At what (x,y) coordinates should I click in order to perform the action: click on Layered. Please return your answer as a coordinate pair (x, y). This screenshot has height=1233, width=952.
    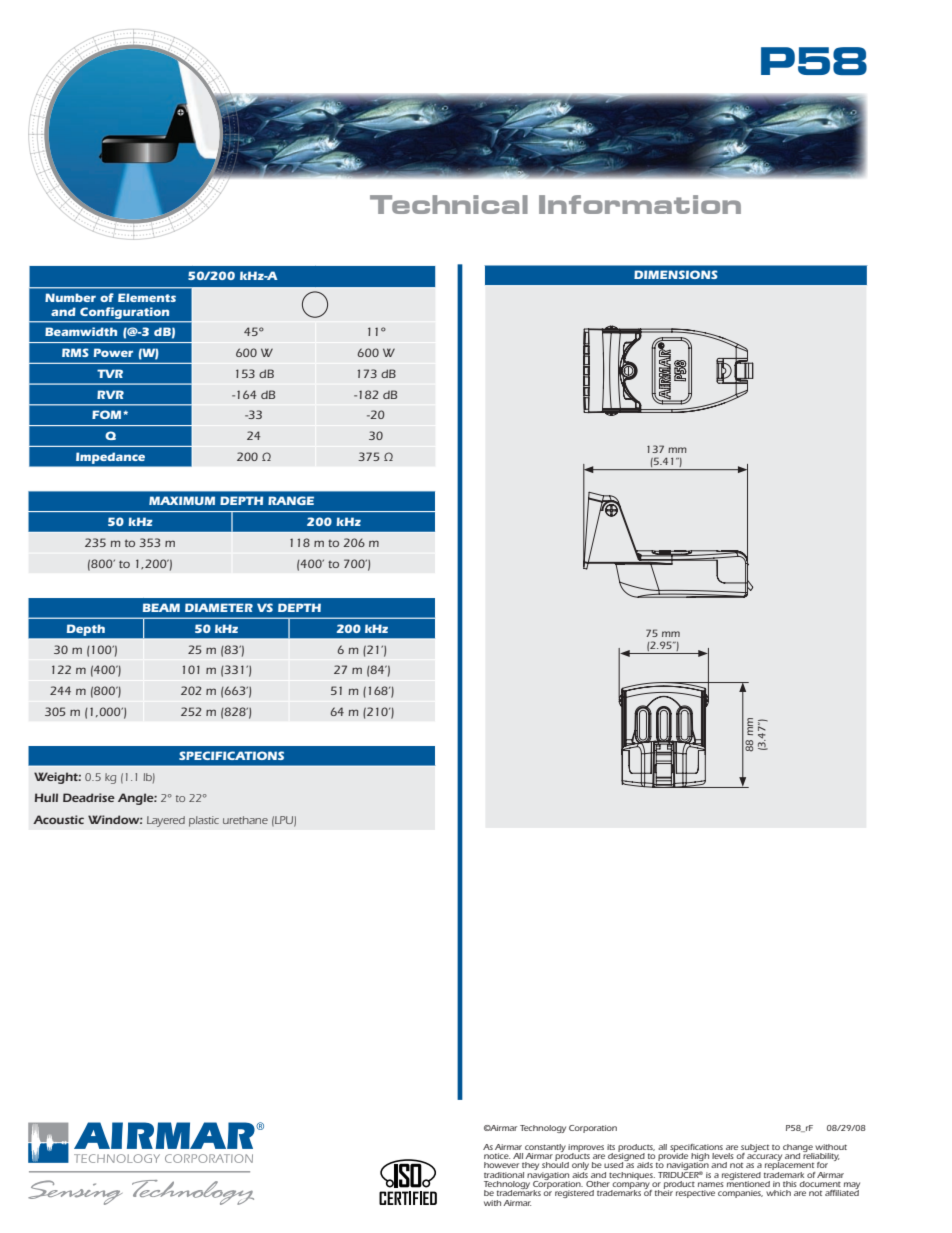
    Looking at the image, I should click on (166, 821).
